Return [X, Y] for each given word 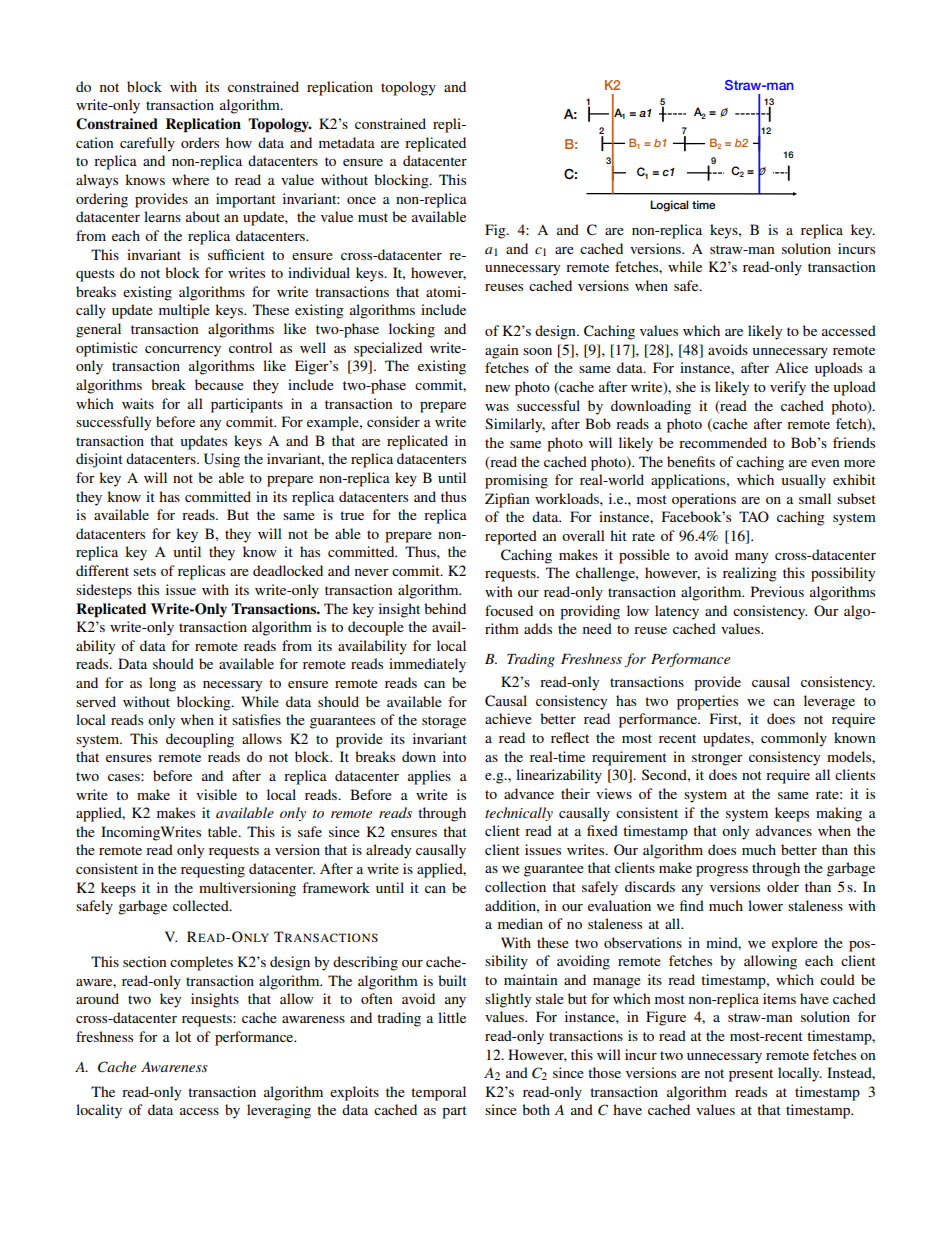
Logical [669, 206]
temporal [438, 1093]
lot [183, 1036]
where [190, 179]
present [751, 1075]
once [361, 200]
